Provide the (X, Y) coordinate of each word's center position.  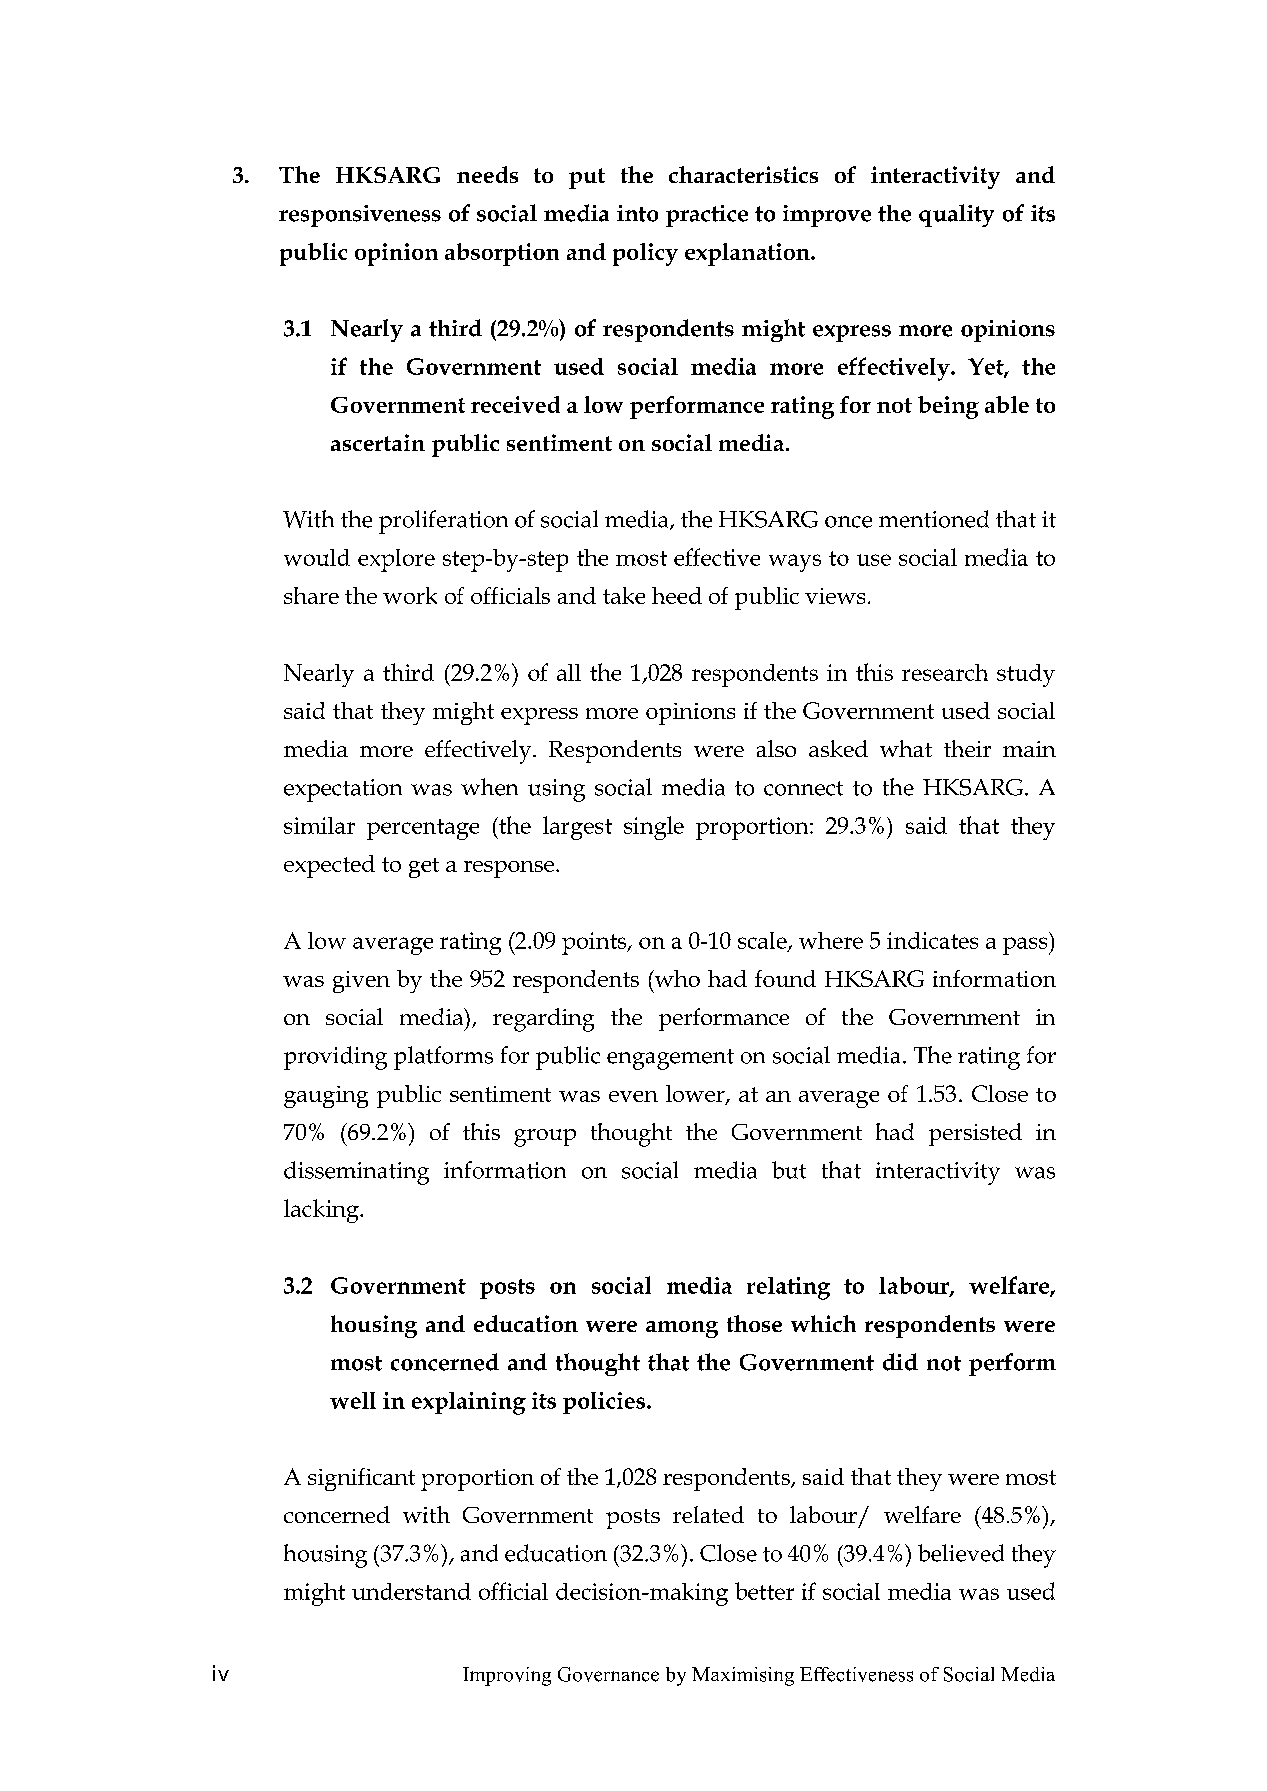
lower (696, 1094)
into (637, 213)
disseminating (356, 1173)
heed (677, 595)
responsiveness (360, 216)
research (945, 672)
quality (956, 215)
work (410, 595)
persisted (975, 1134)
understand (411, 1591)
